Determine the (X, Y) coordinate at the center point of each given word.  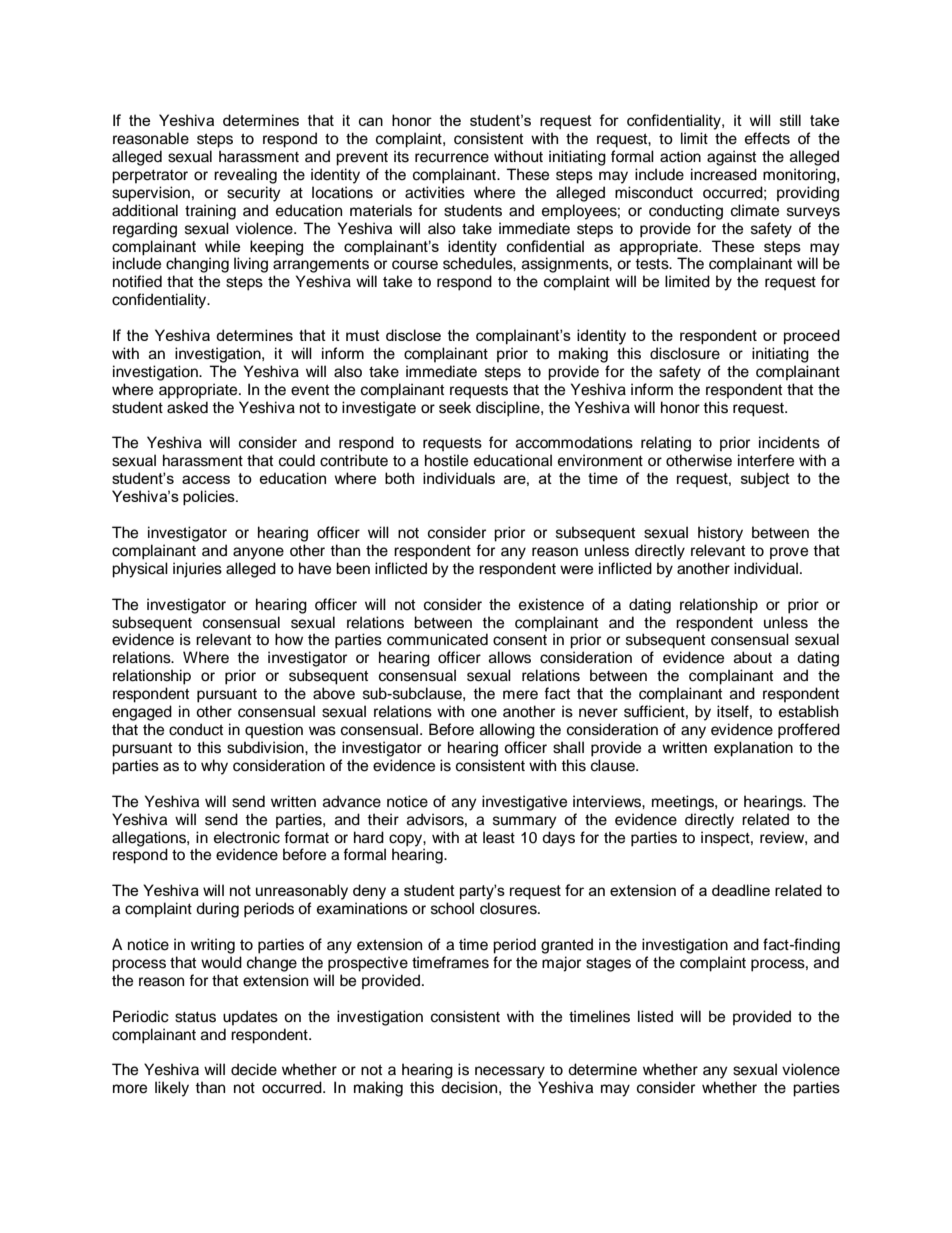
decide (254, 1069)
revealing (245, 176)
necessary (510, 1072)
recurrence (452, 158)
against (731, 158)
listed (655, 1016)
